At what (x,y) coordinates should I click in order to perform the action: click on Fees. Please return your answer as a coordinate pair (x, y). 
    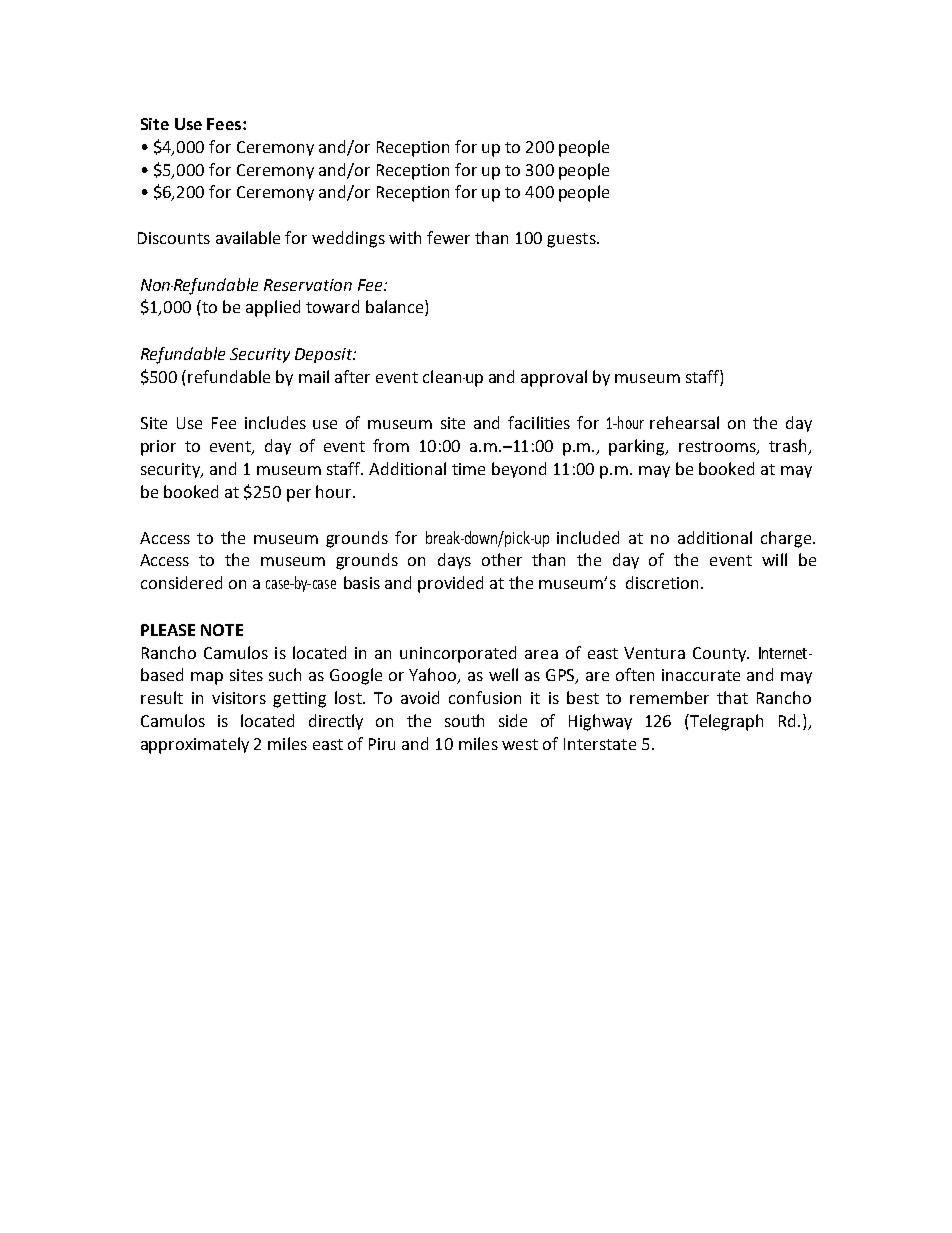
    Looking at the image, I should click on (224, 124).
